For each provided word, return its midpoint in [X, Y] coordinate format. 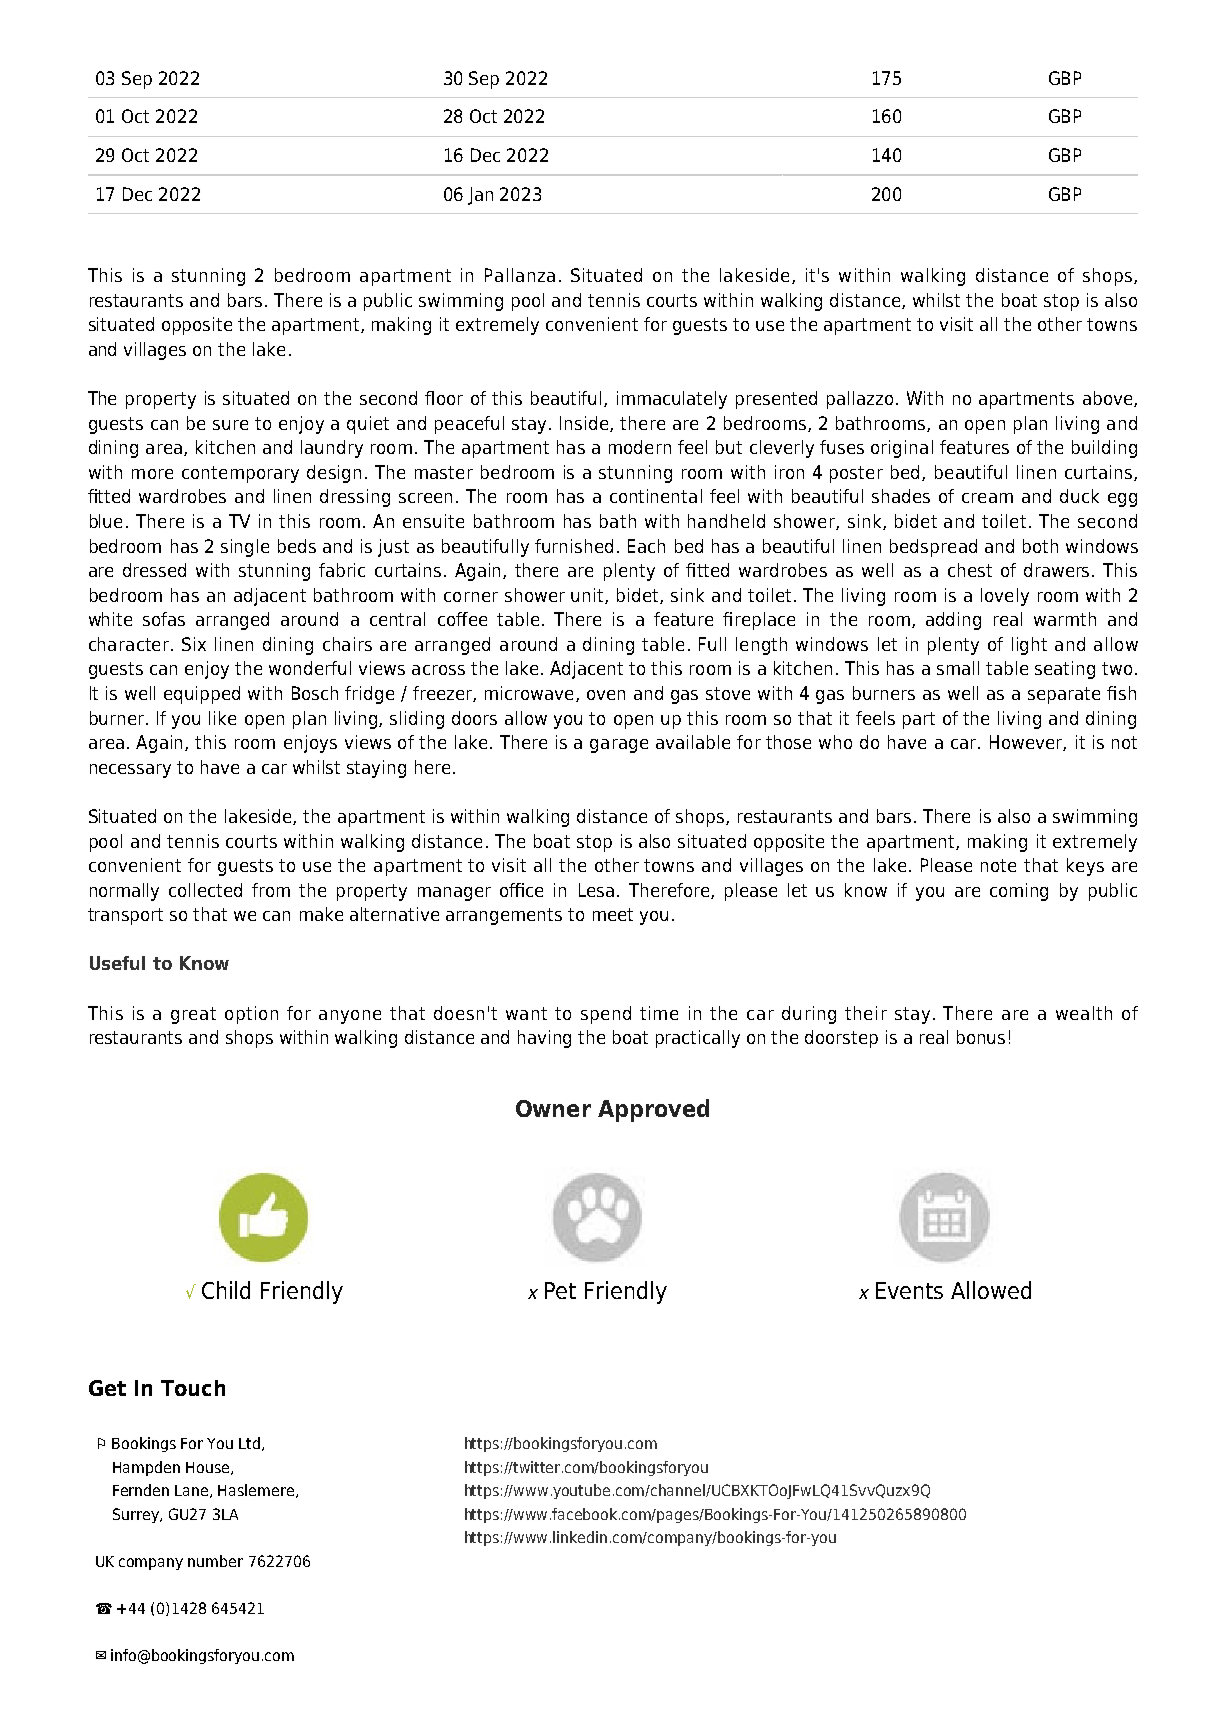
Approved [653, 1110]
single [245, 548]
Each [646, 546]
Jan [480, 196]
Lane [193, 1491]
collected [205, 890]
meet [613, 914]
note [998, 865]
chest [970, 570]
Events [909, 1290]
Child [226, 1290]
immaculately [672, 400]
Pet [560, 1290]
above [1107, 398]
